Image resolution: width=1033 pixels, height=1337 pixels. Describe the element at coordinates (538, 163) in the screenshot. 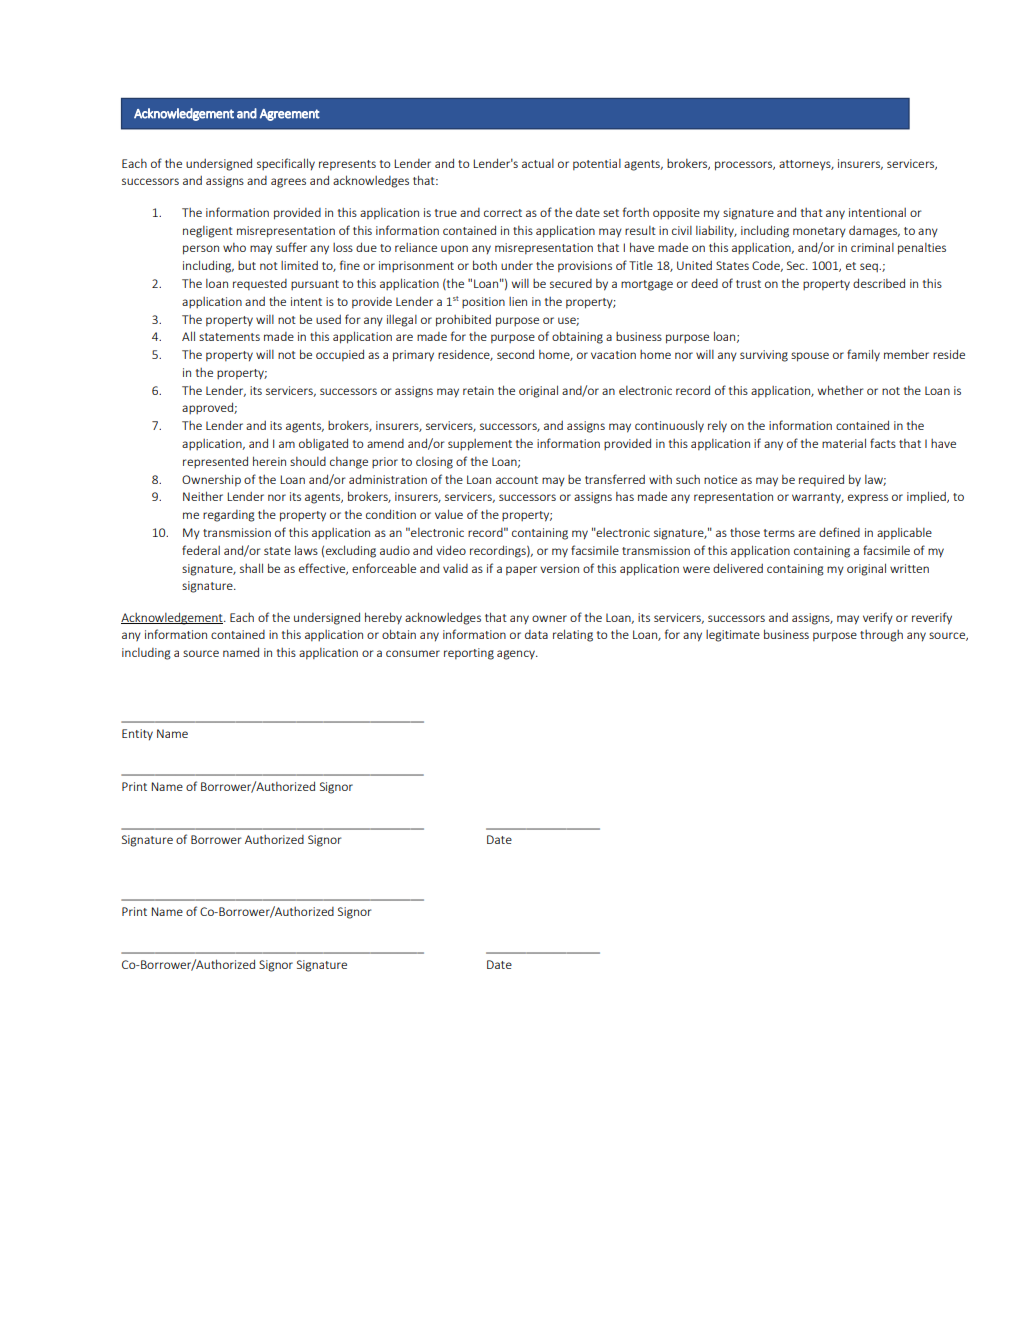

I see `actual` at that location.
